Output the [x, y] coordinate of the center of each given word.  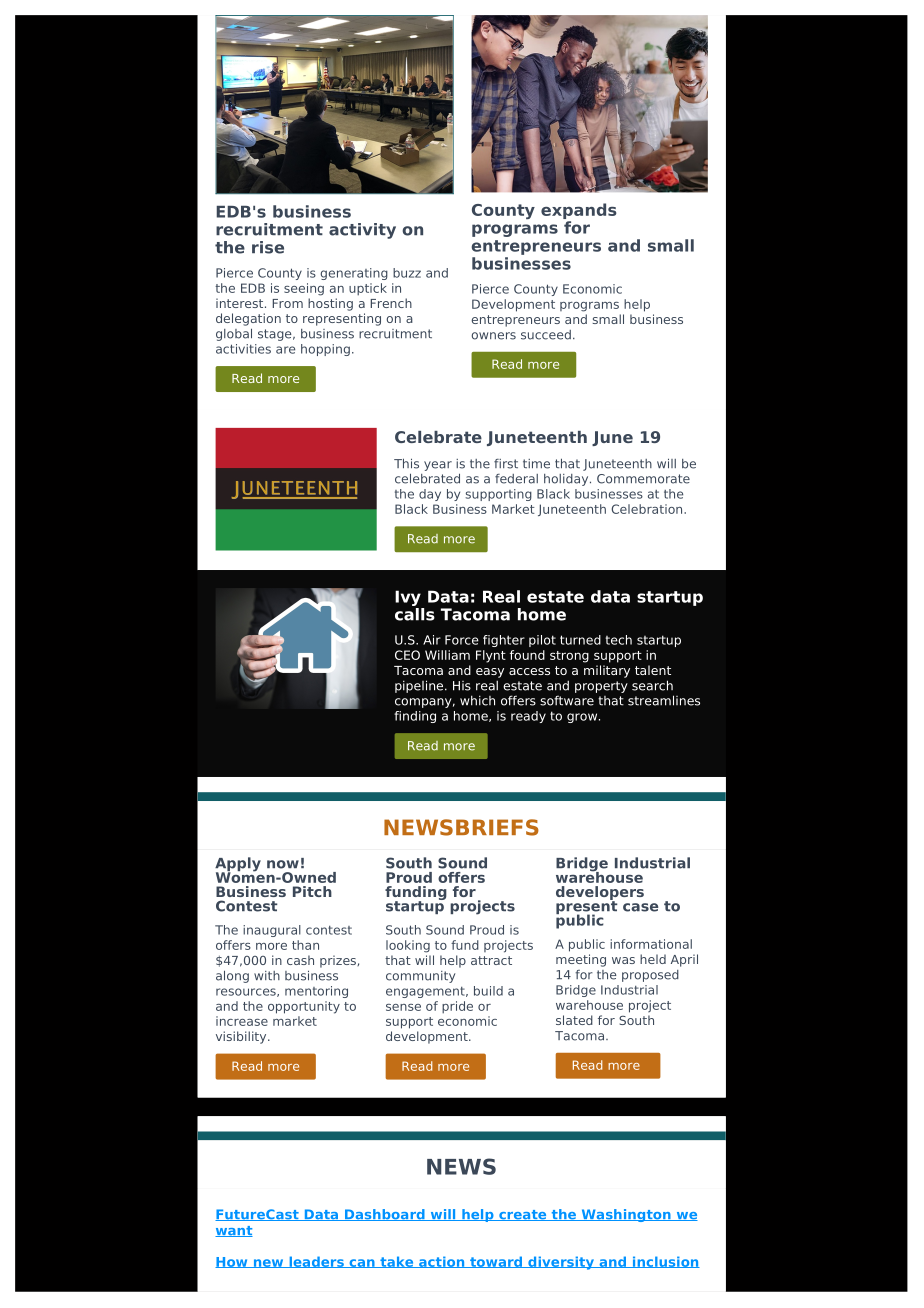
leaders [316, 1262]
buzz [407, 273]
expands [579, 211]
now [283, 864]
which [477, 700]
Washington [626, 1215]
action [442, 1262]
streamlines [664, 700]
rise [268, 247]
